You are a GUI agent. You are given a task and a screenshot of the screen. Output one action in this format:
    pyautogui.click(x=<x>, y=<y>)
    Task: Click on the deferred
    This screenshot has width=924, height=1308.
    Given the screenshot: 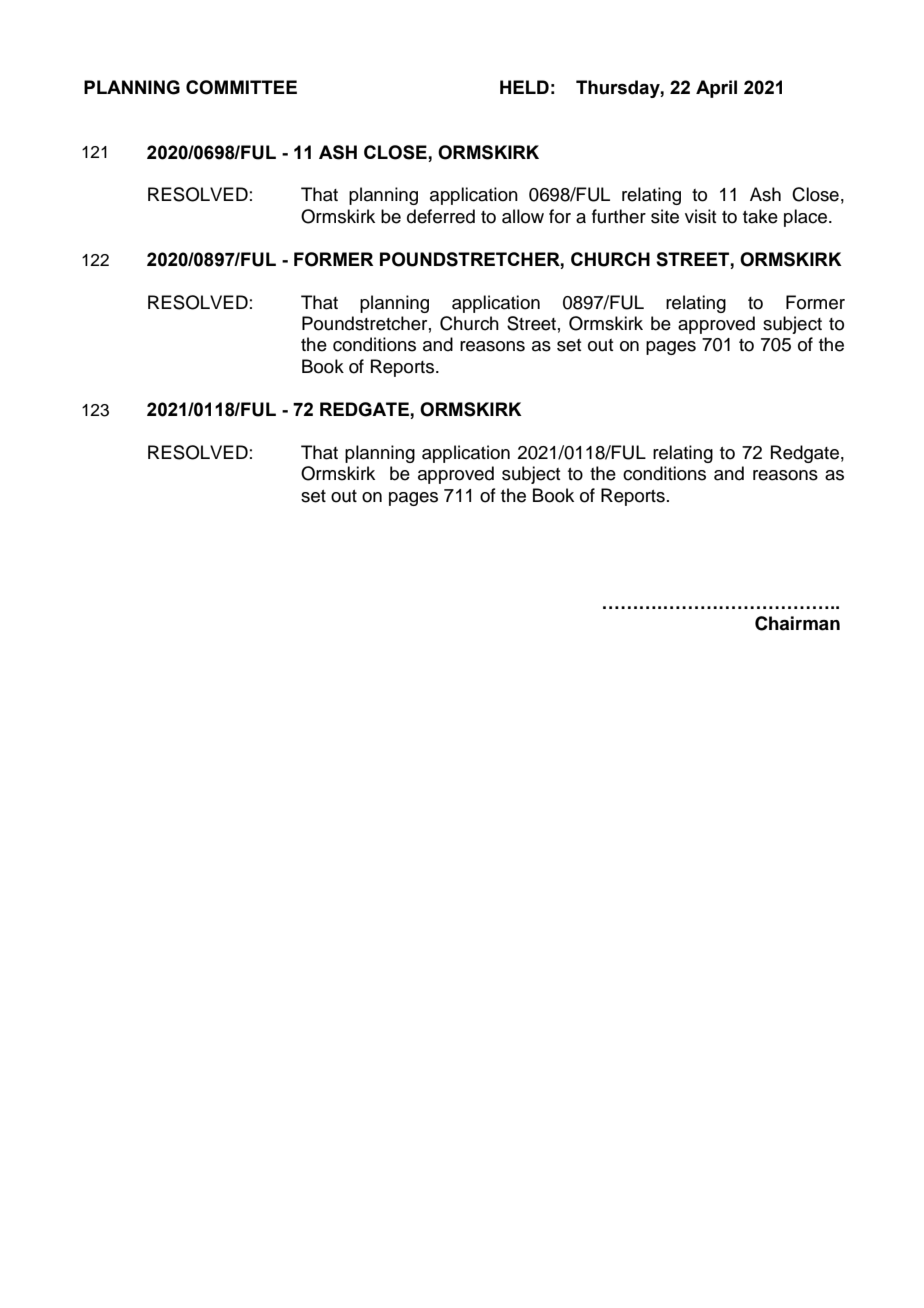 What is the action you would take?
    pyautogui.click(x=441, y=216)
